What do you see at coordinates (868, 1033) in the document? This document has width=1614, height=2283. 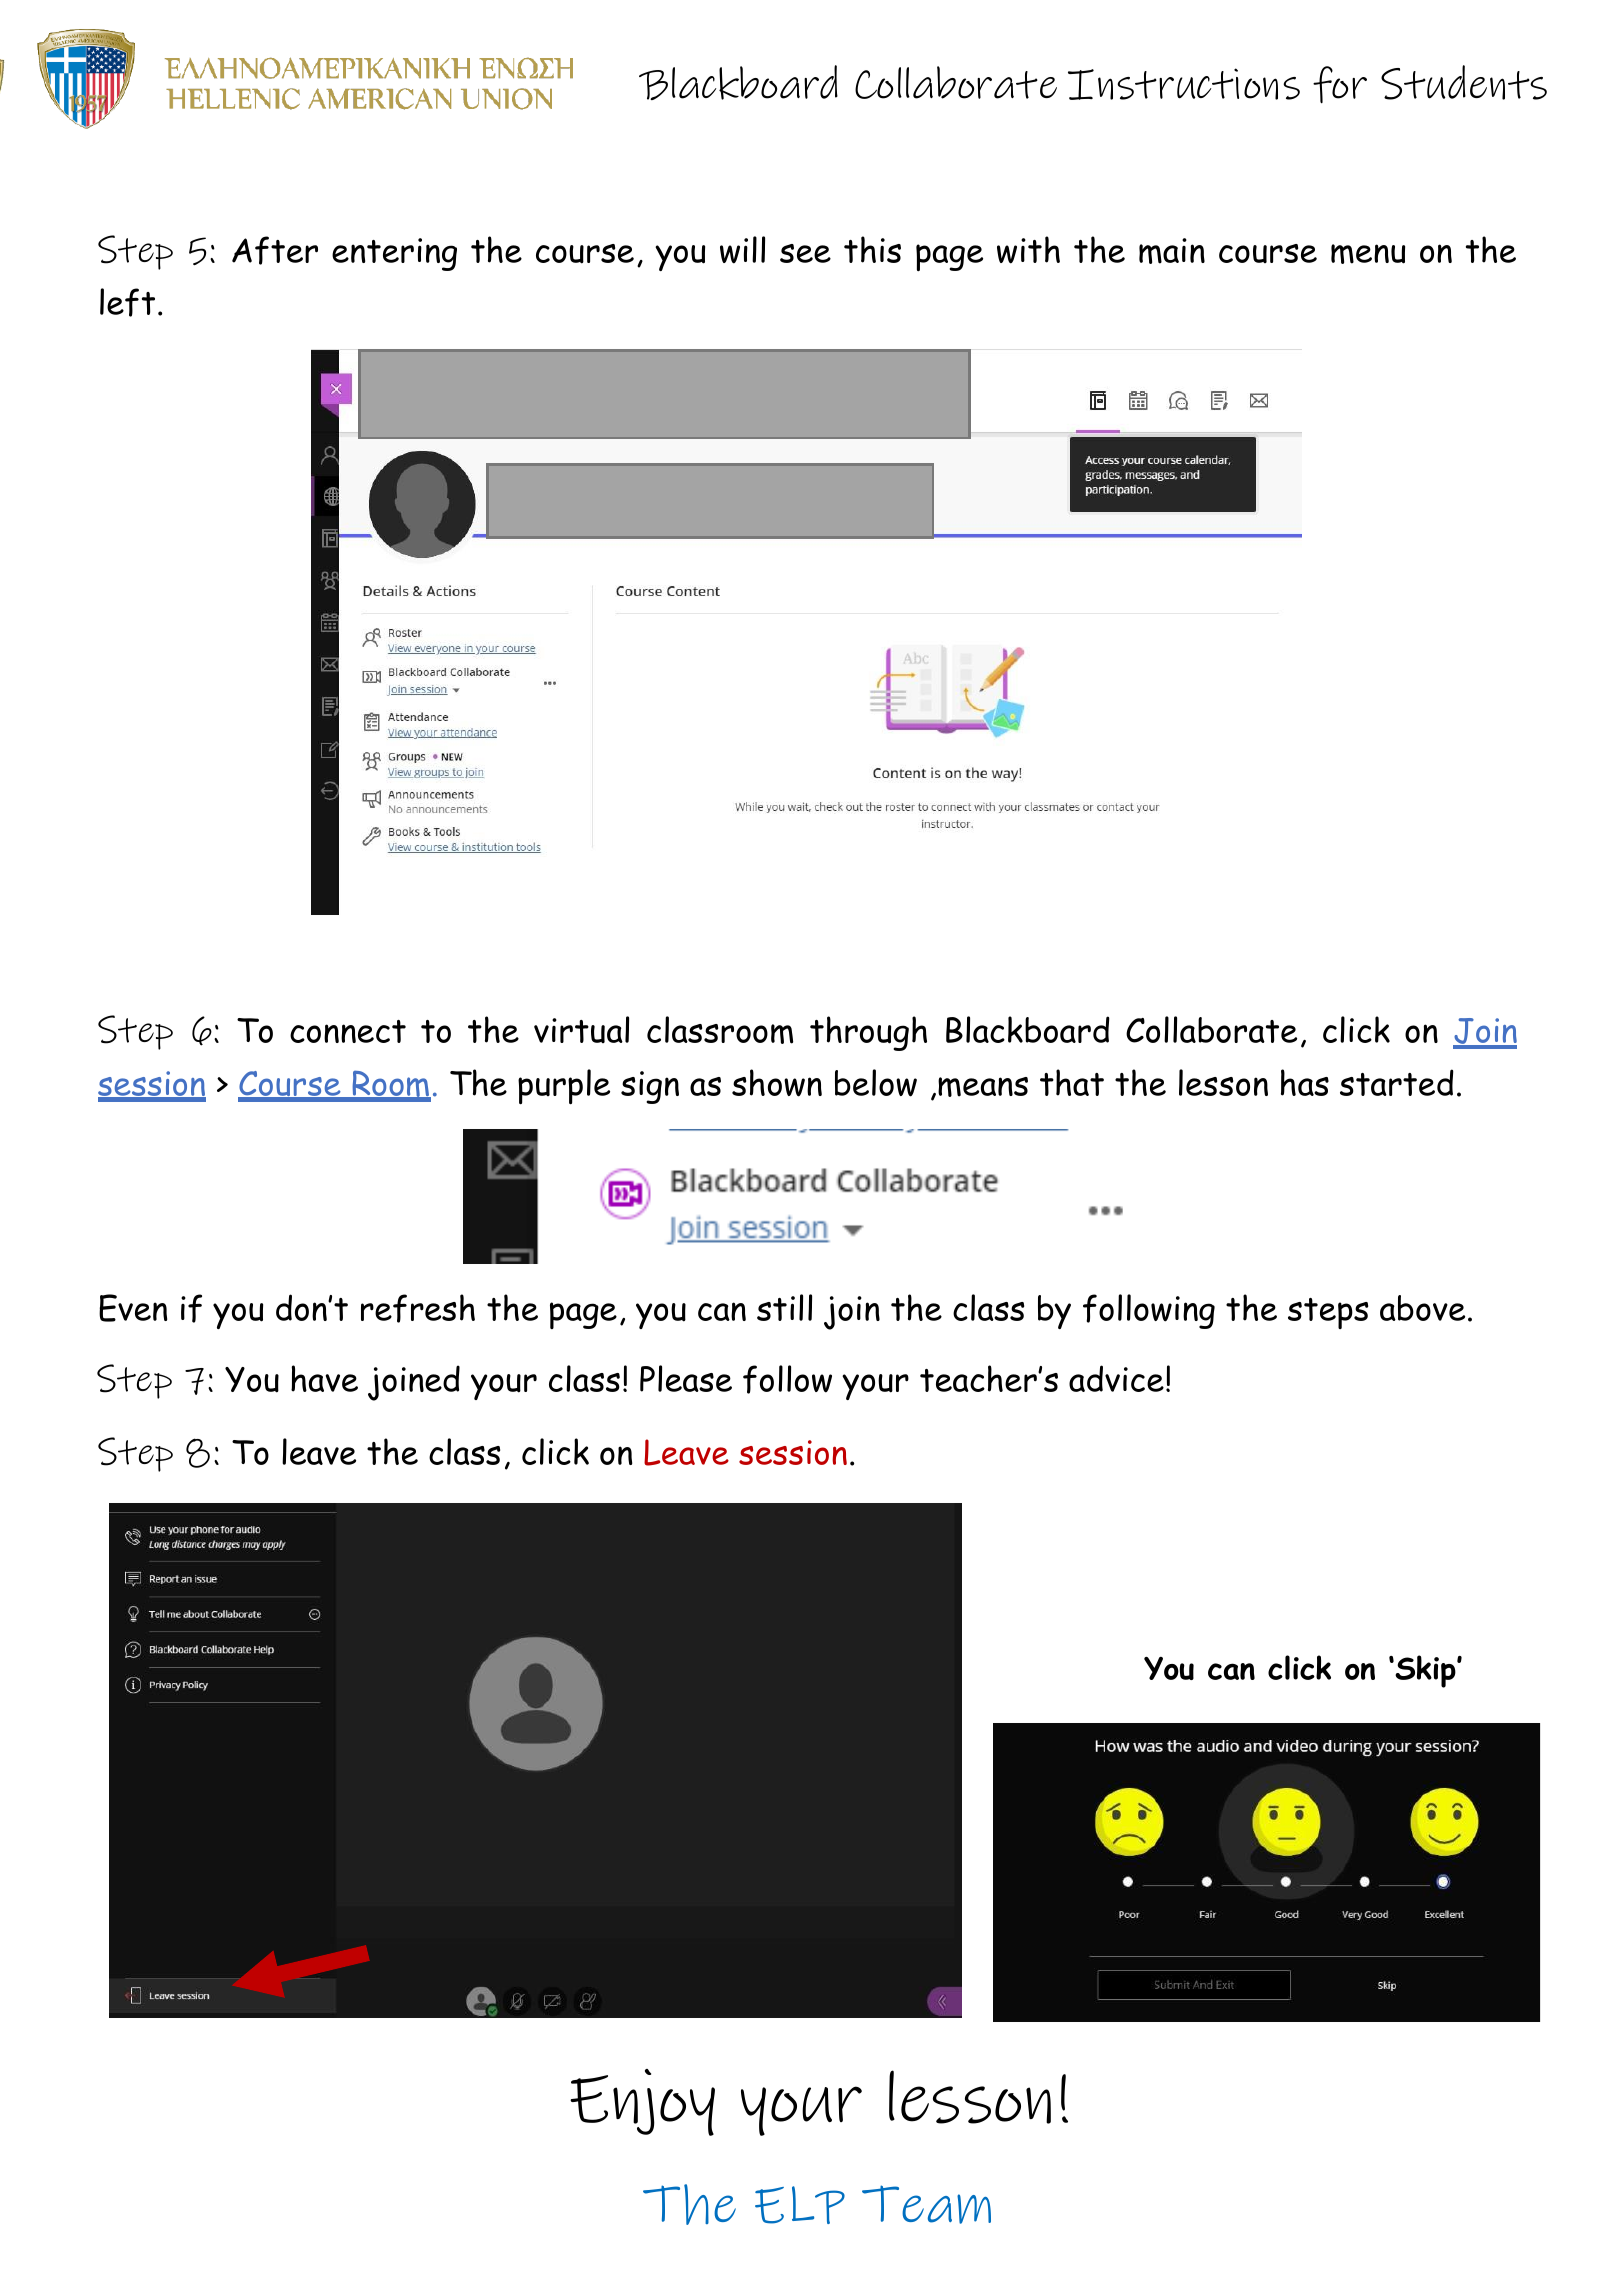 I see `through` at bounding box center [868, 1033].
